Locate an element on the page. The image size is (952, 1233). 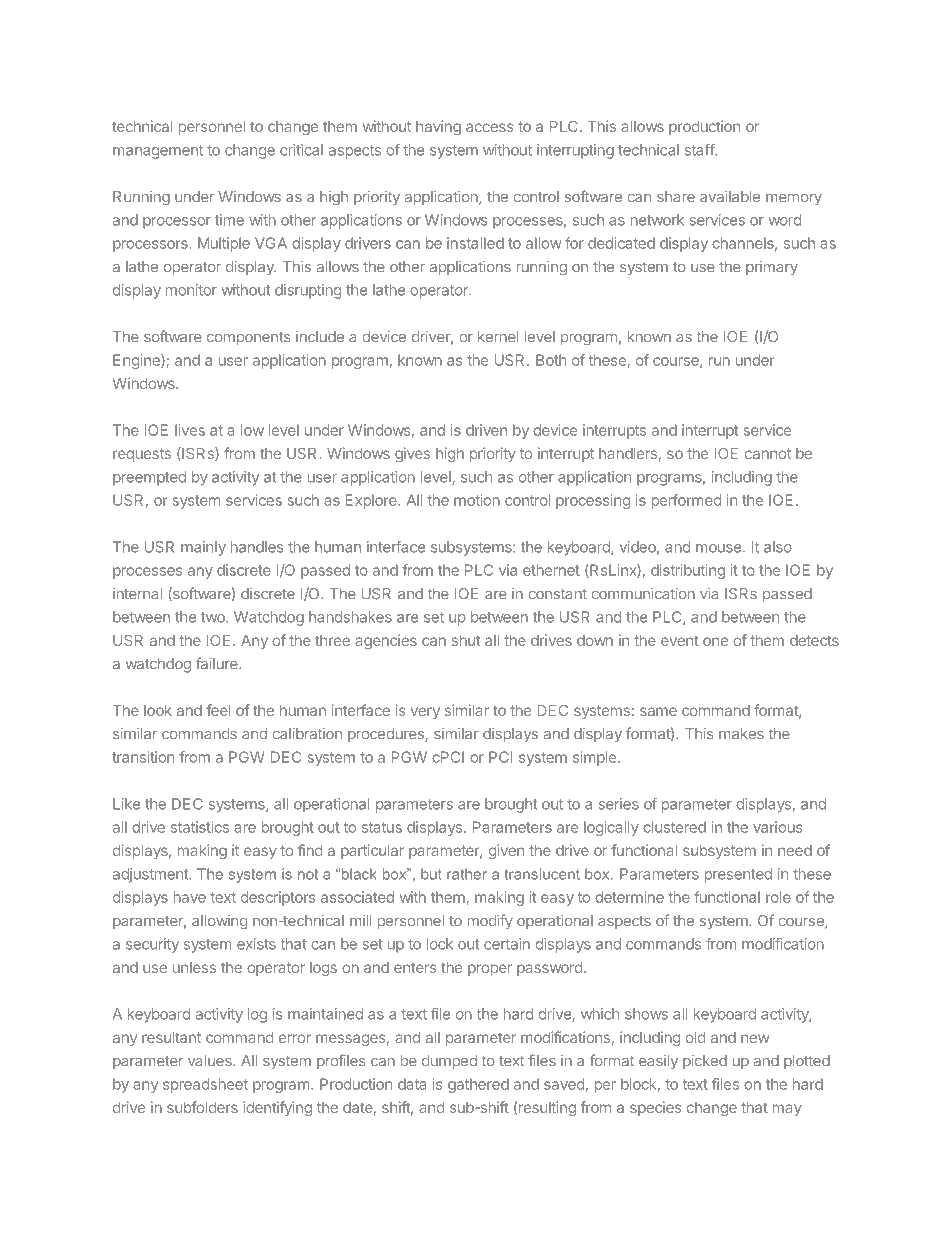
kernel is located at coordinates (498, 337).
